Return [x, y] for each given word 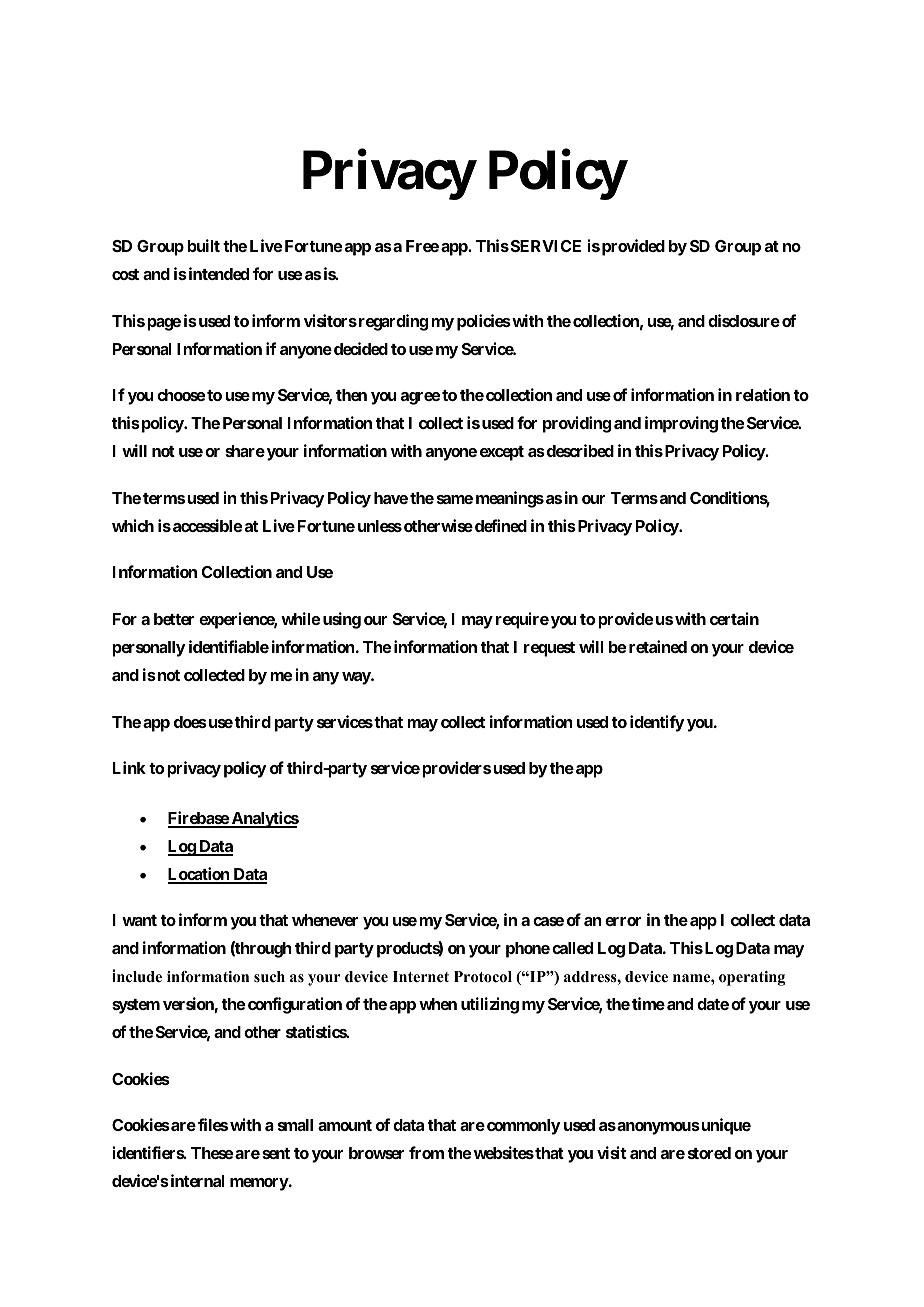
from [426, 1152]
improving [681, 424]
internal [196, 1180]
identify [657, 723]
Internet [421, 976]
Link [129, 767]
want [139, 920]
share [245, 451]
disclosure [744, 320]
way [357, 678]
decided [361, 348]
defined [501, 525]
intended [217, 273]
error [623, 921]
